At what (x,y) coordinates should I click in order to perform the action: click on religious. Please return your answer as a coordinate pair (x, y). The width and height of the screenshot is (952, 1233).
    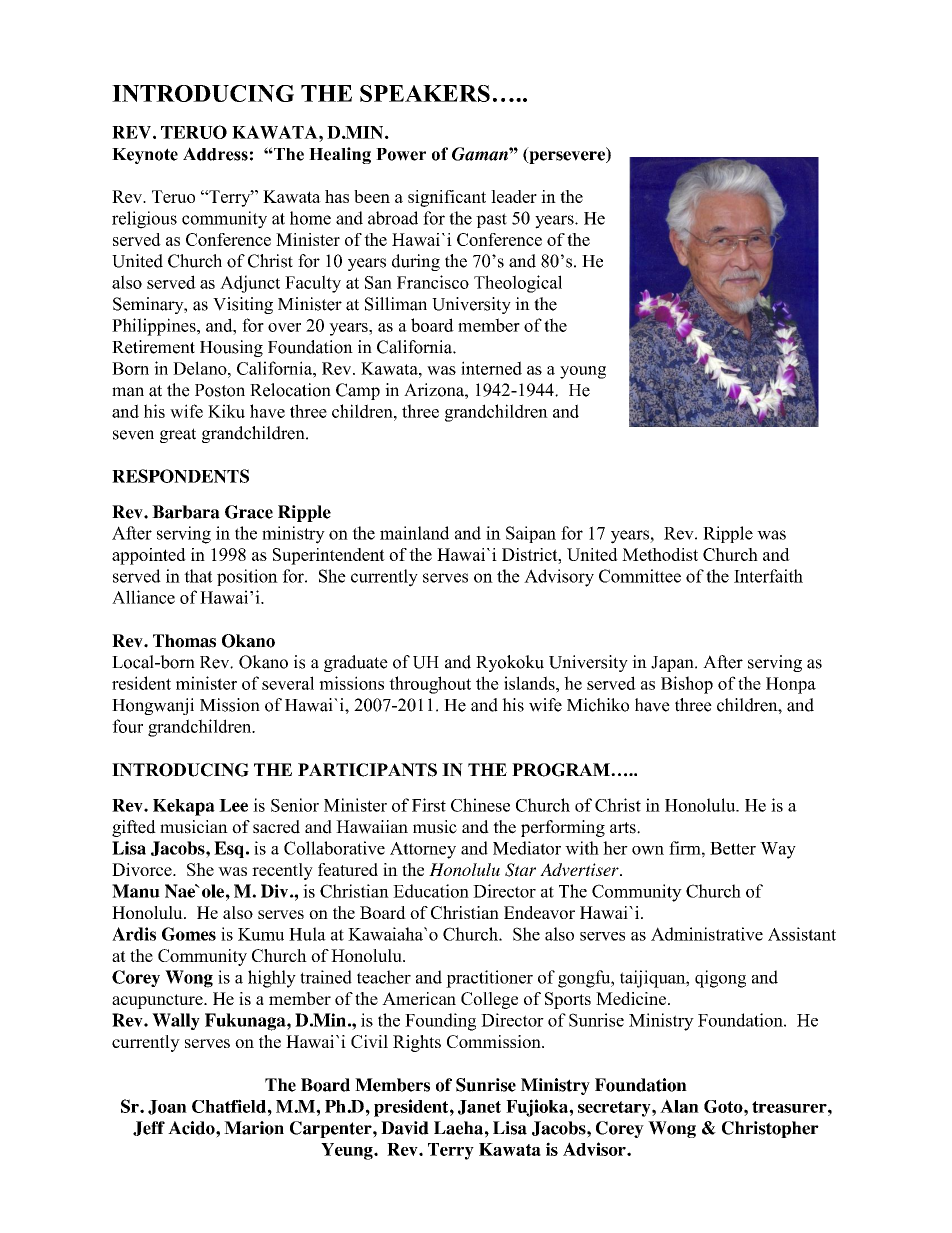
    Looking at the image, I should click on (144, 220).
